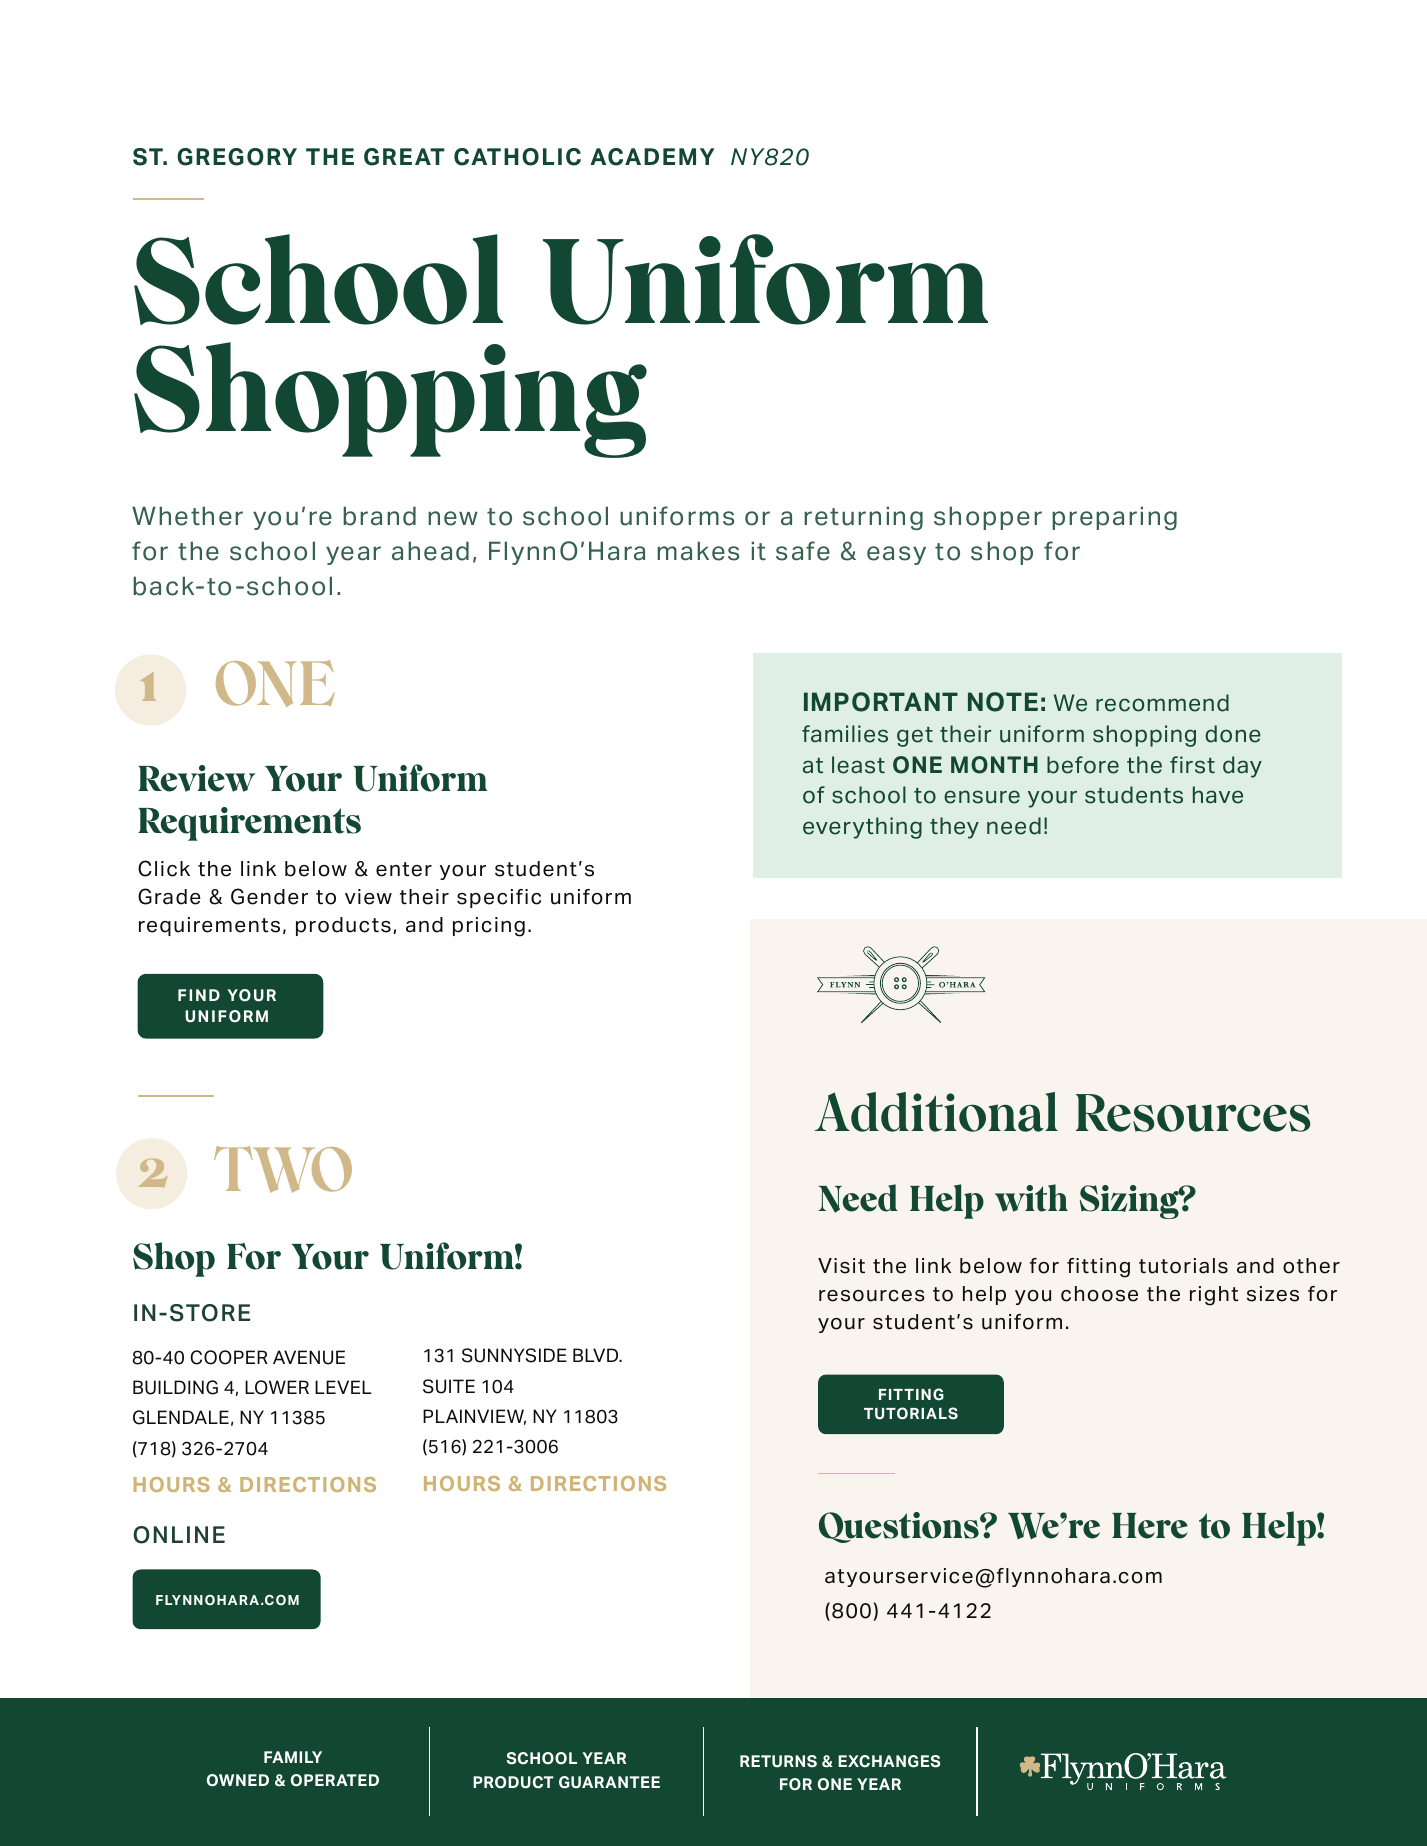 The height and width of the screenshot is (1846, 1427). I want to click on everything, so click(862, 828).
